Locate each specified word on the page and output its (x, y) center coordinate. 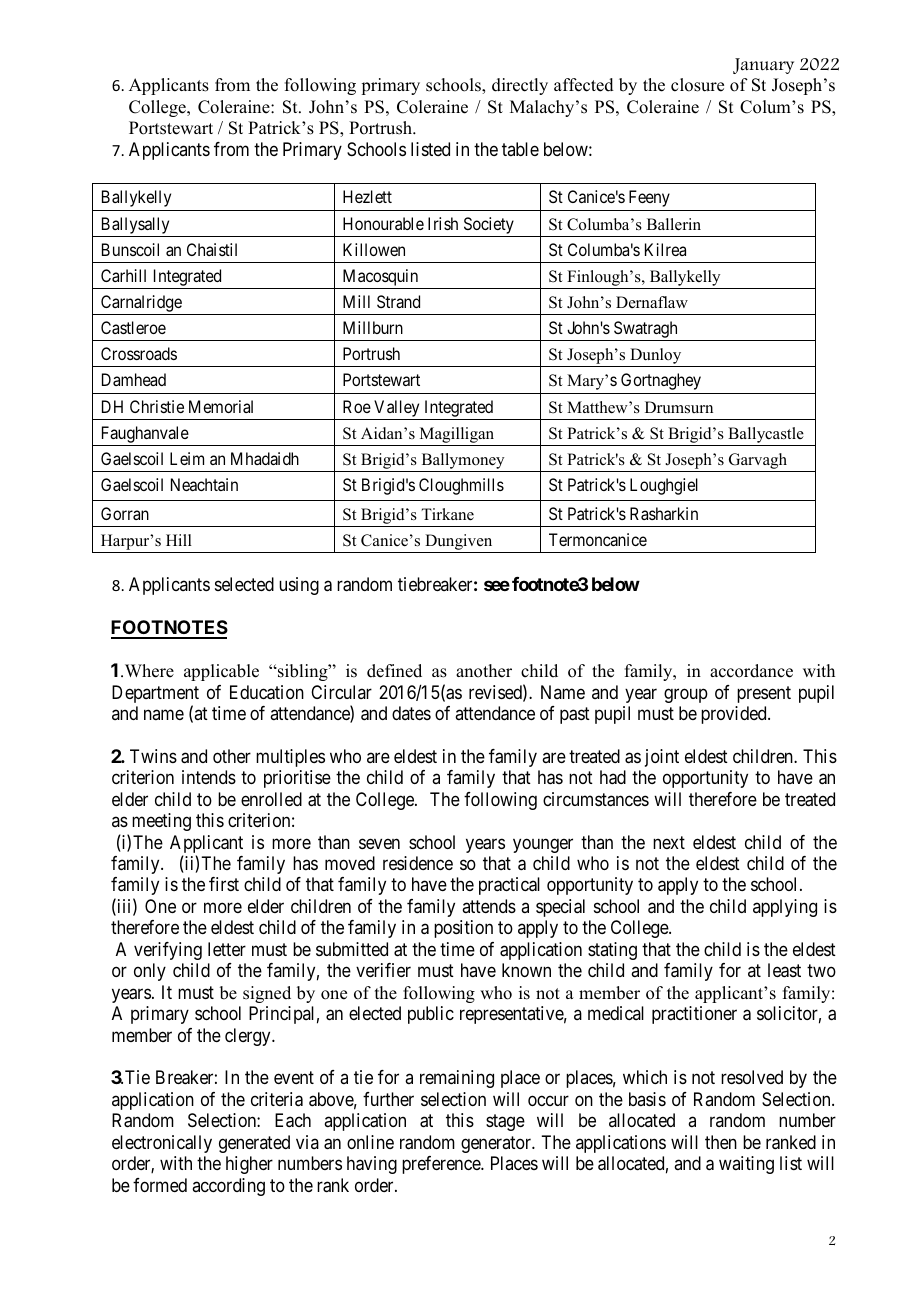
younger (543, 845)
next (669, 842)
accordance (751, 671)
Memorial (221, 406)
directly (520, 86)
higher (249, 1165)
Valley (396, 408)
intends (209, 777)
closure (697, 85)
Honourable (383, 223)
